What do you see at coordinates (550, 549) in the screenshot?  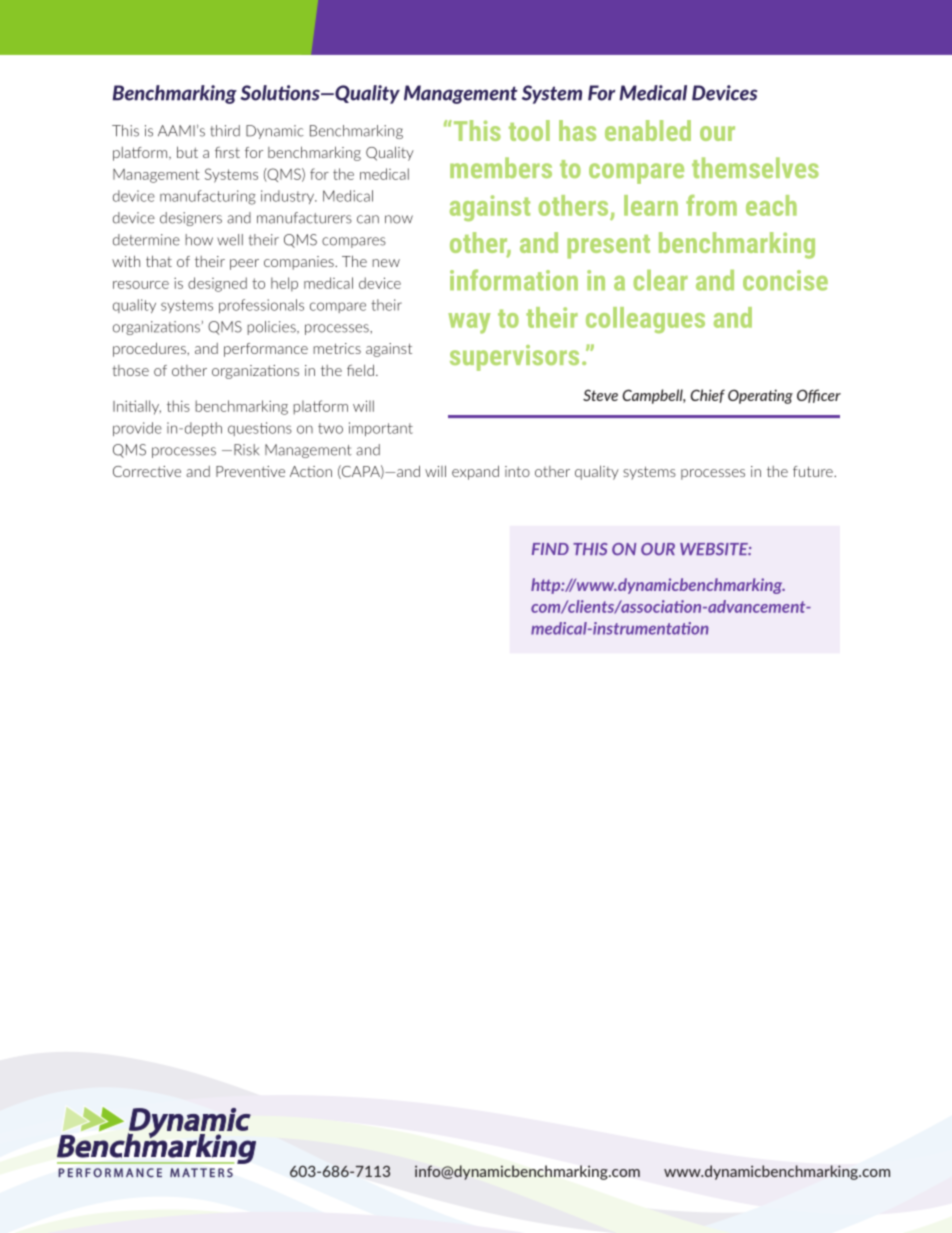 I see `FIND` at bounding box center [550, 549].
